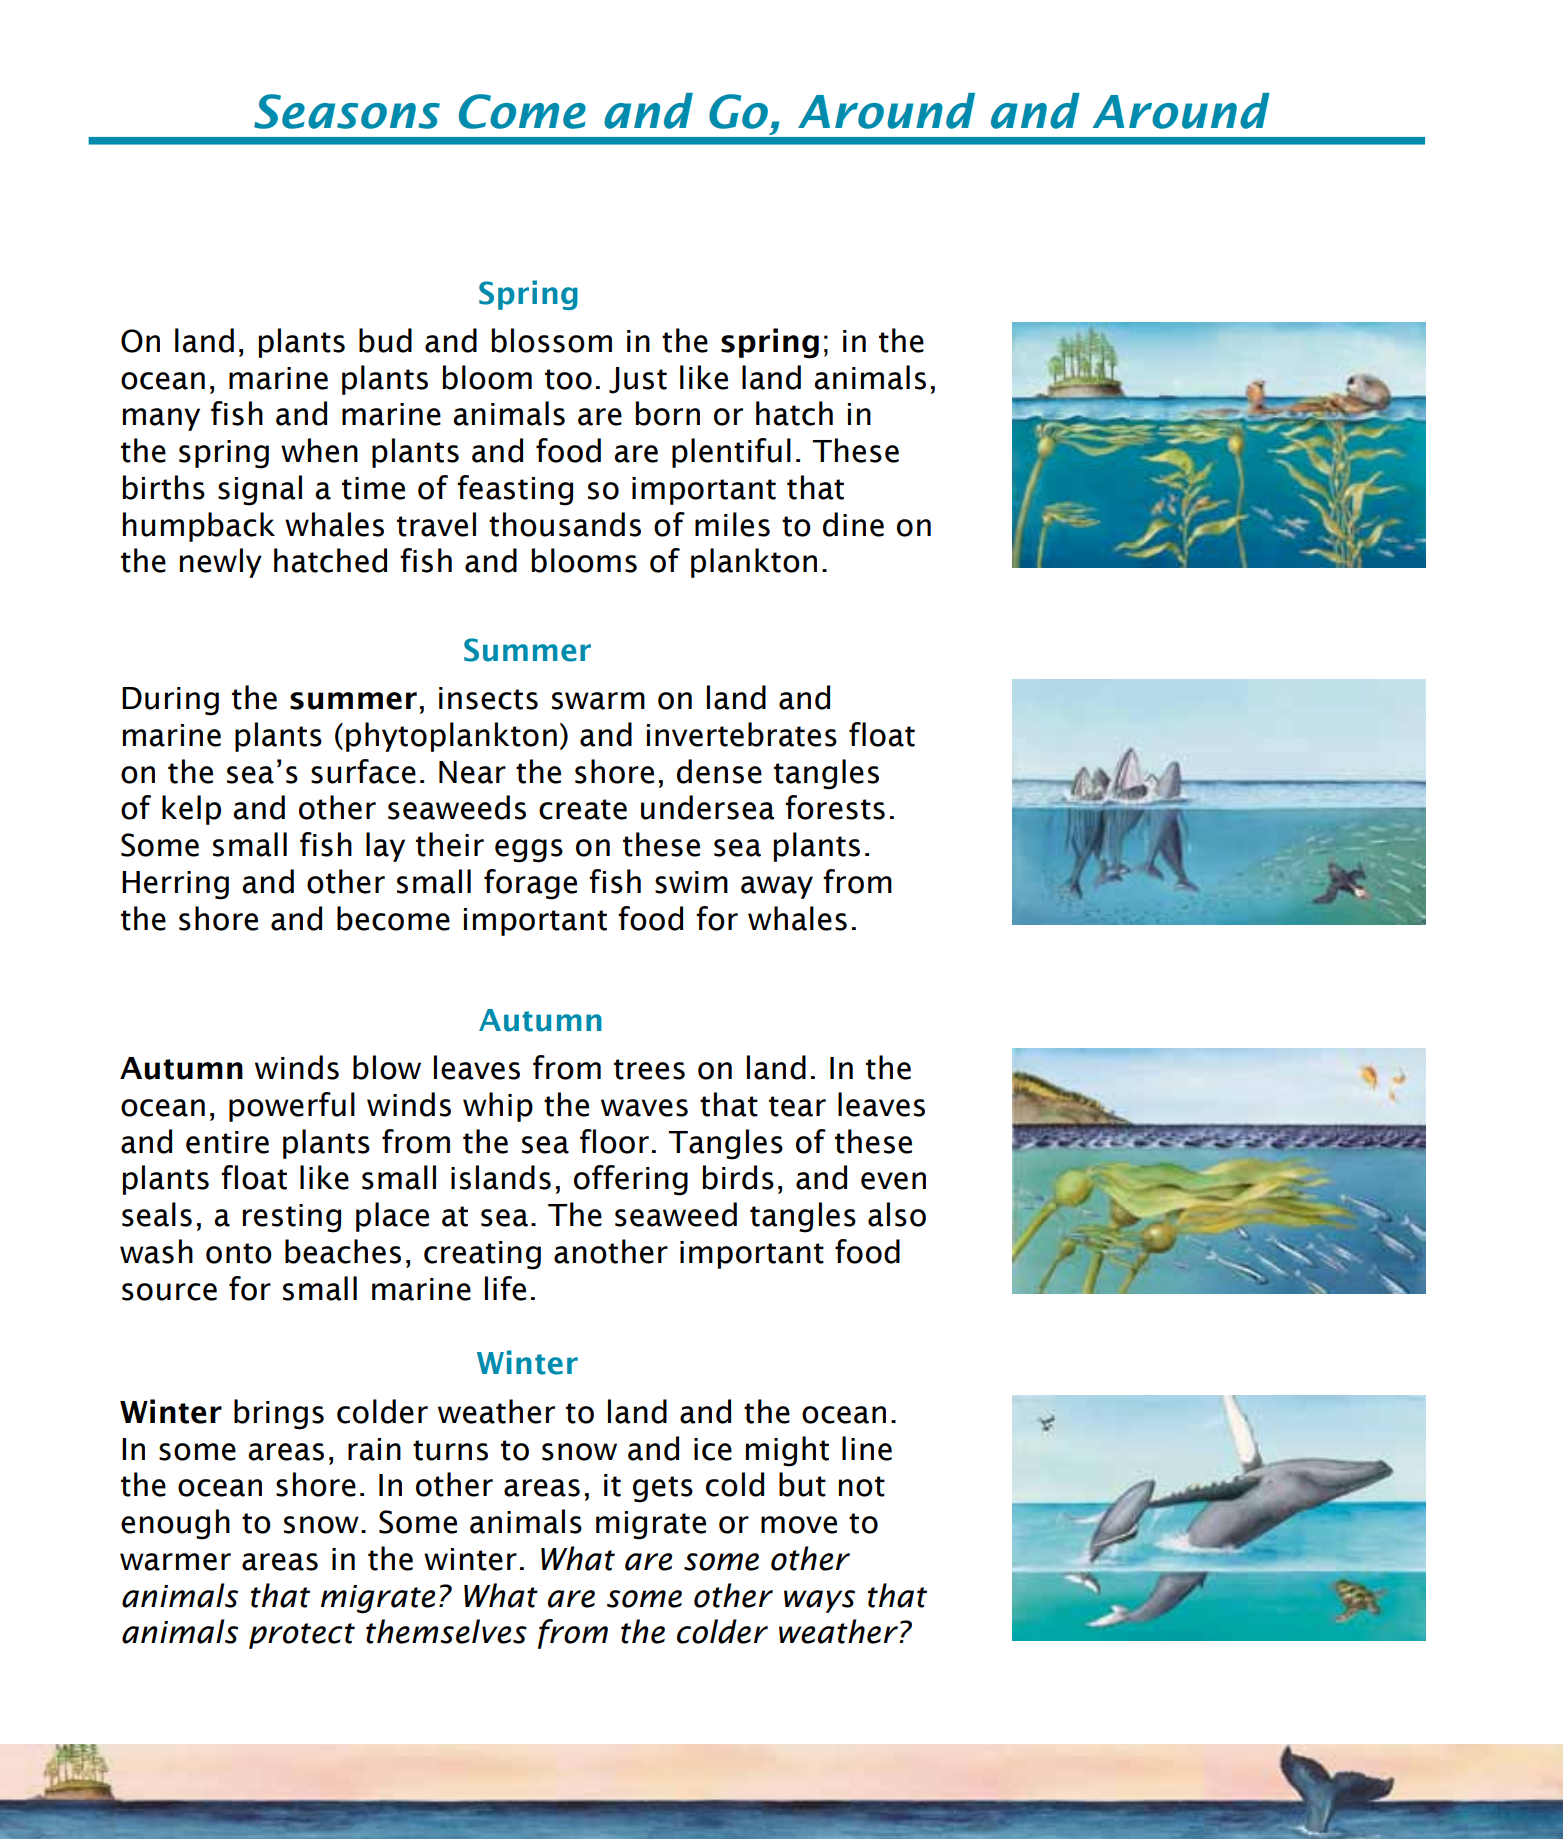 Image resolution: width=1563 pixels, height=1839 pixels. What do you see at coordinates (260, 490) in the image?
I see `signal` at bounding box center [260, 490].
